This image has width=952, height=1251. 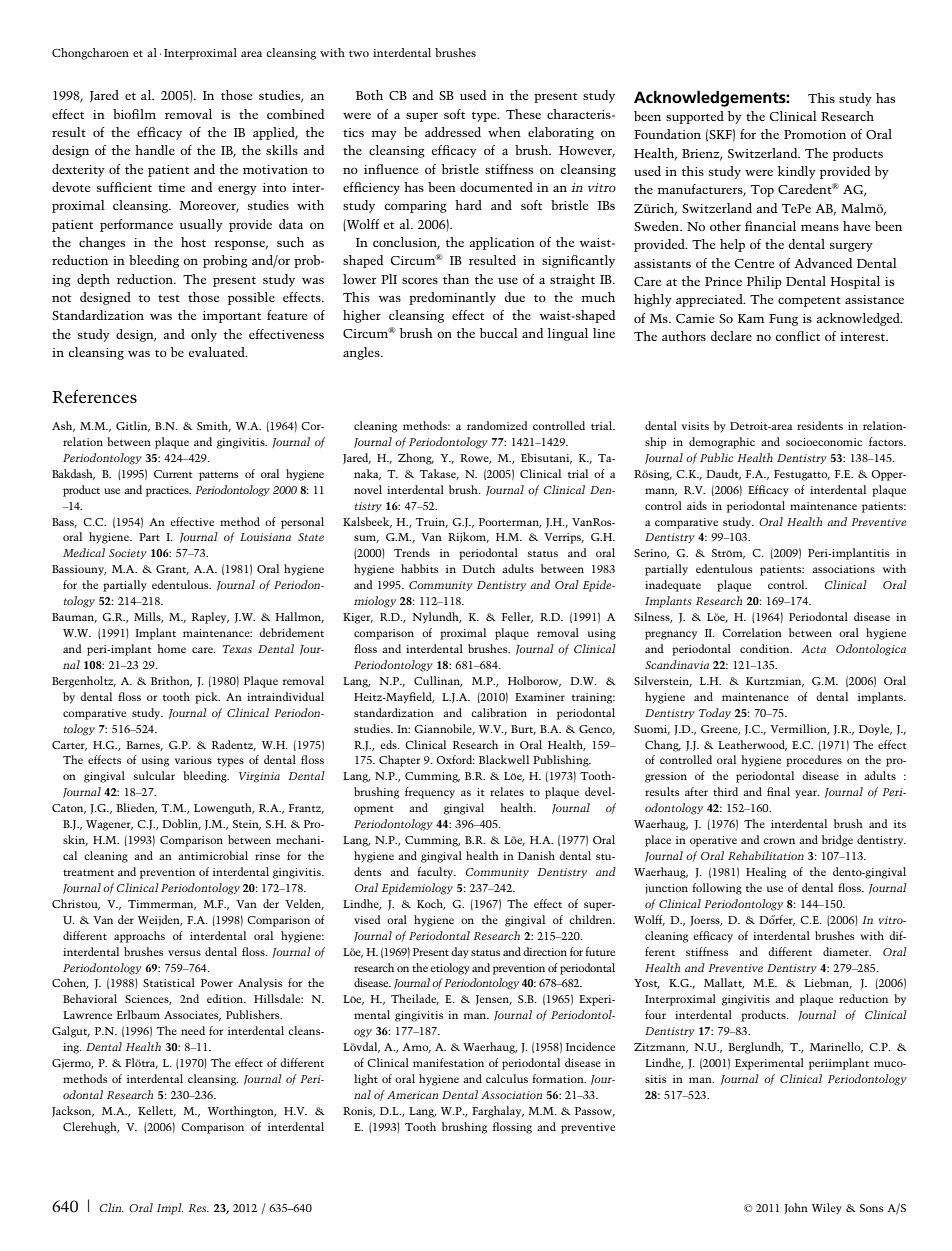 I want to click on These, so click(x=523, y=114).
